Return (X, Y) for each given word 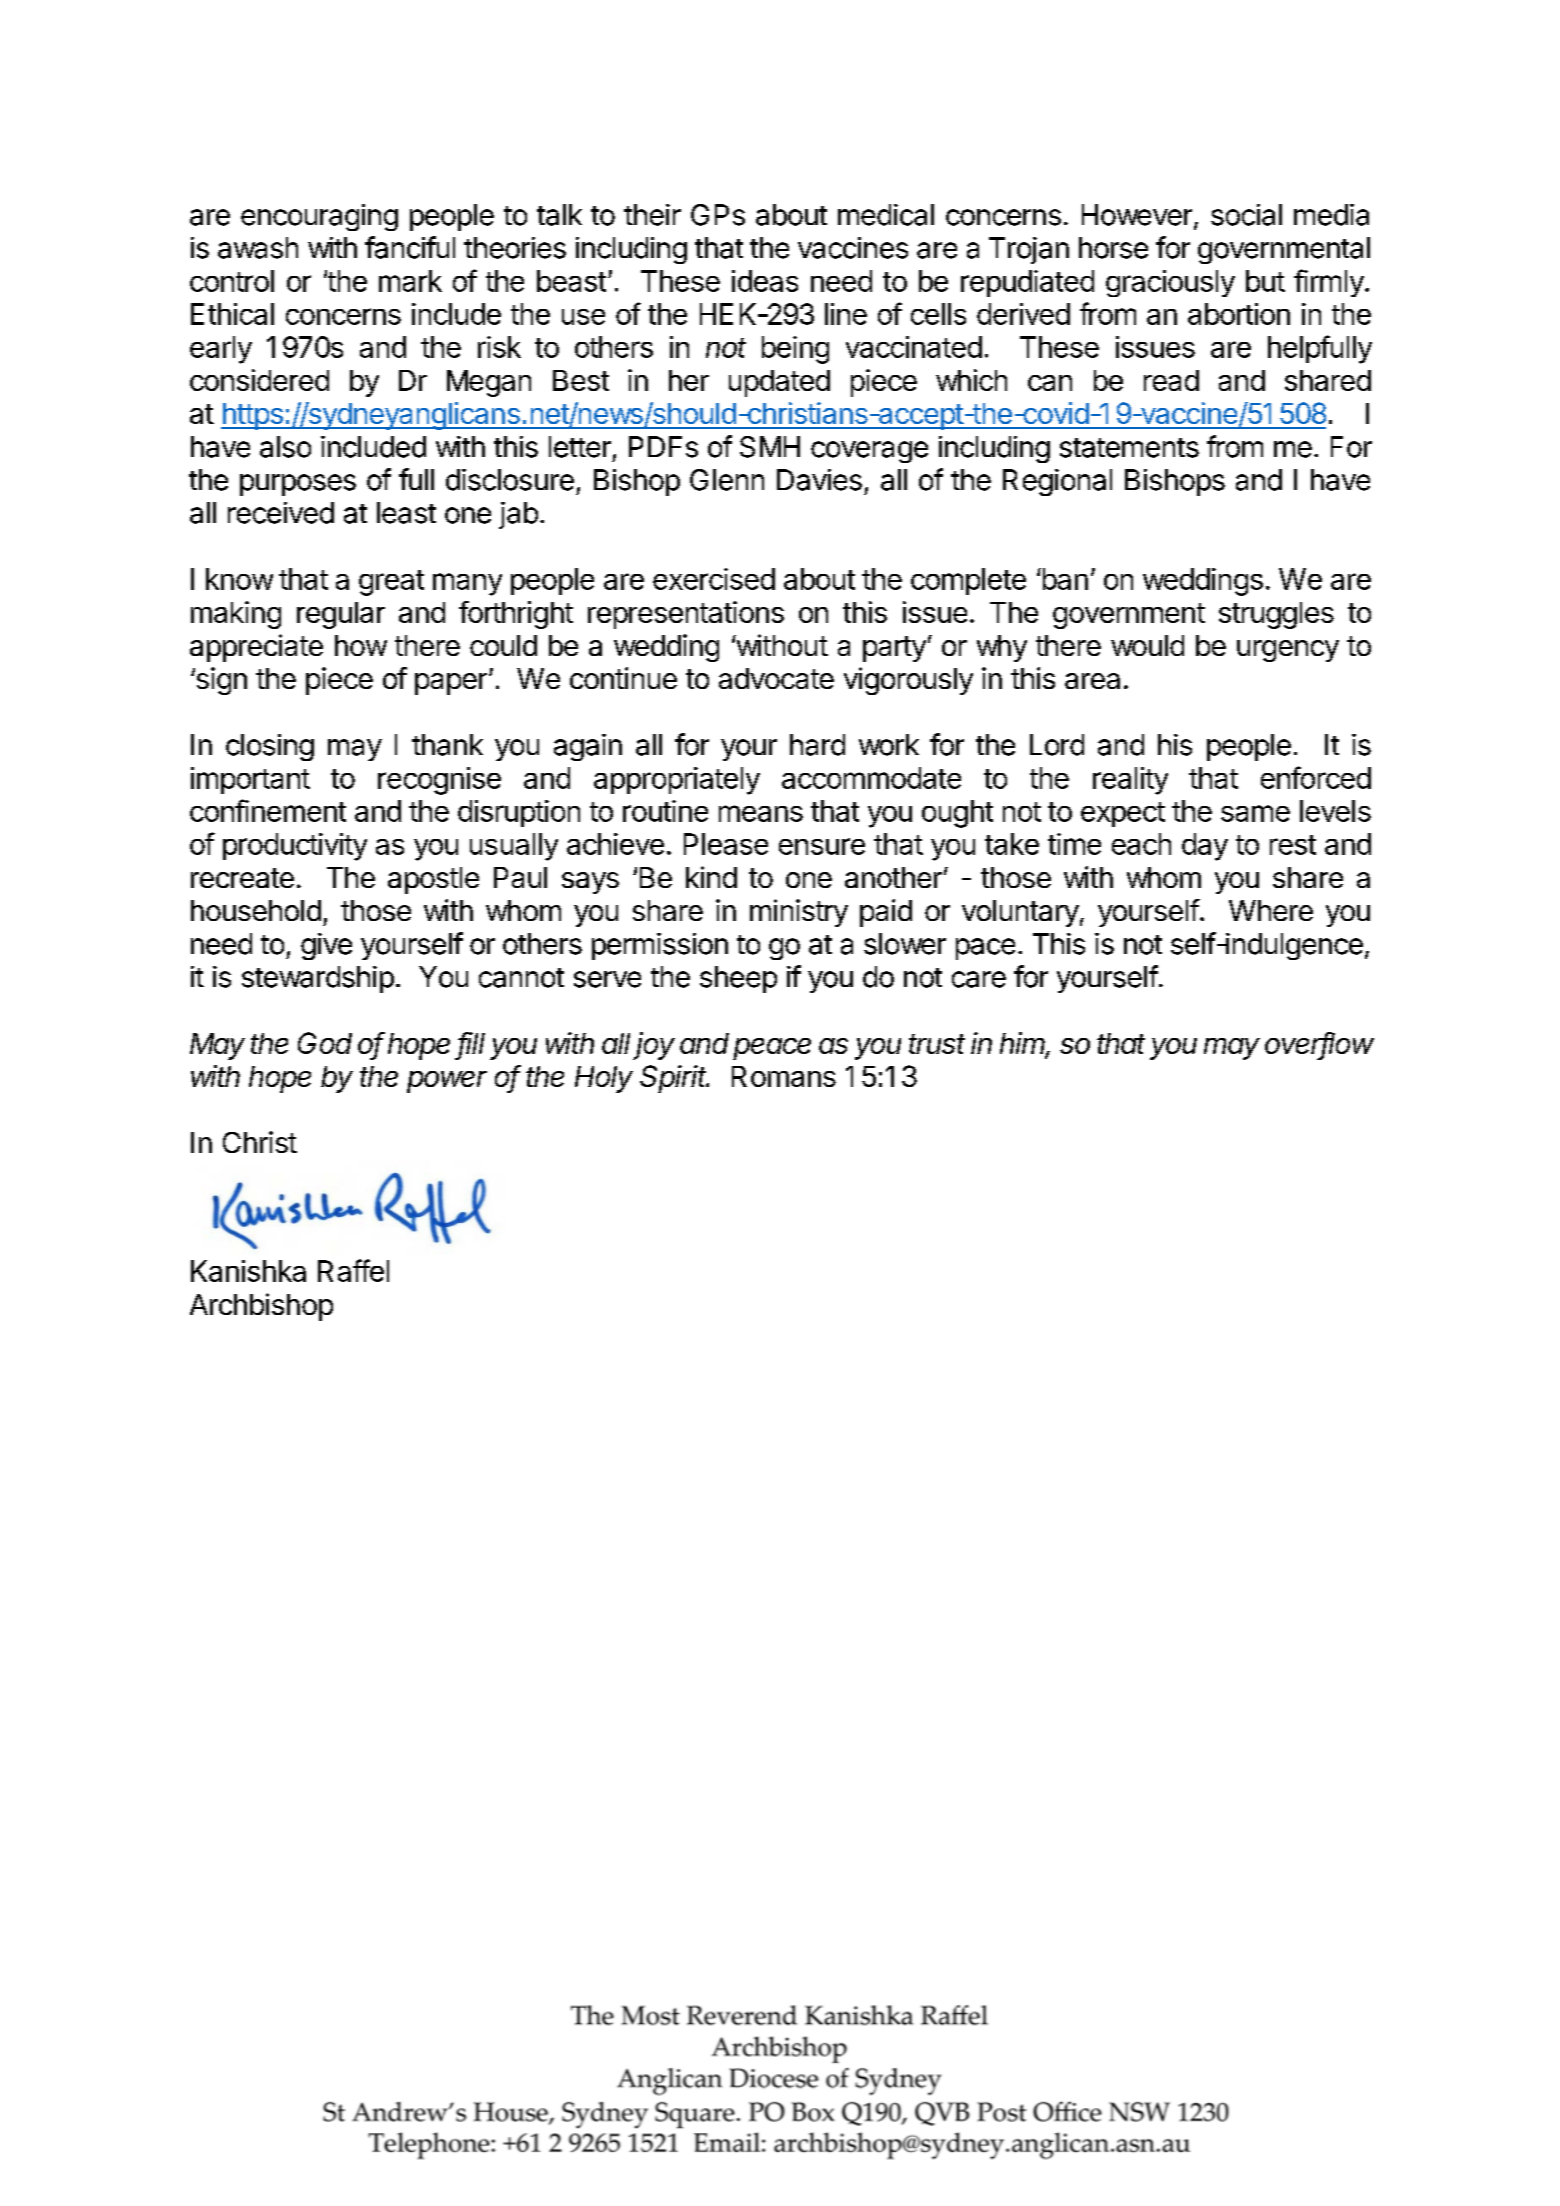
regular (341, 615)
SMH (770, 447)
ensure (822, 846)
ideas (765, 281)
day (1205, 847)
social (1246, 215)
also (285, 447)
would (1147, 645)
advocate (776, 678)
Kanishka (248, 1271)
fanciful (410, 247)
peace (772, 1049)
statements (1129, 448)
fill (471, 1044)
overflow (1319, 1044)
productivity (295, 847)
